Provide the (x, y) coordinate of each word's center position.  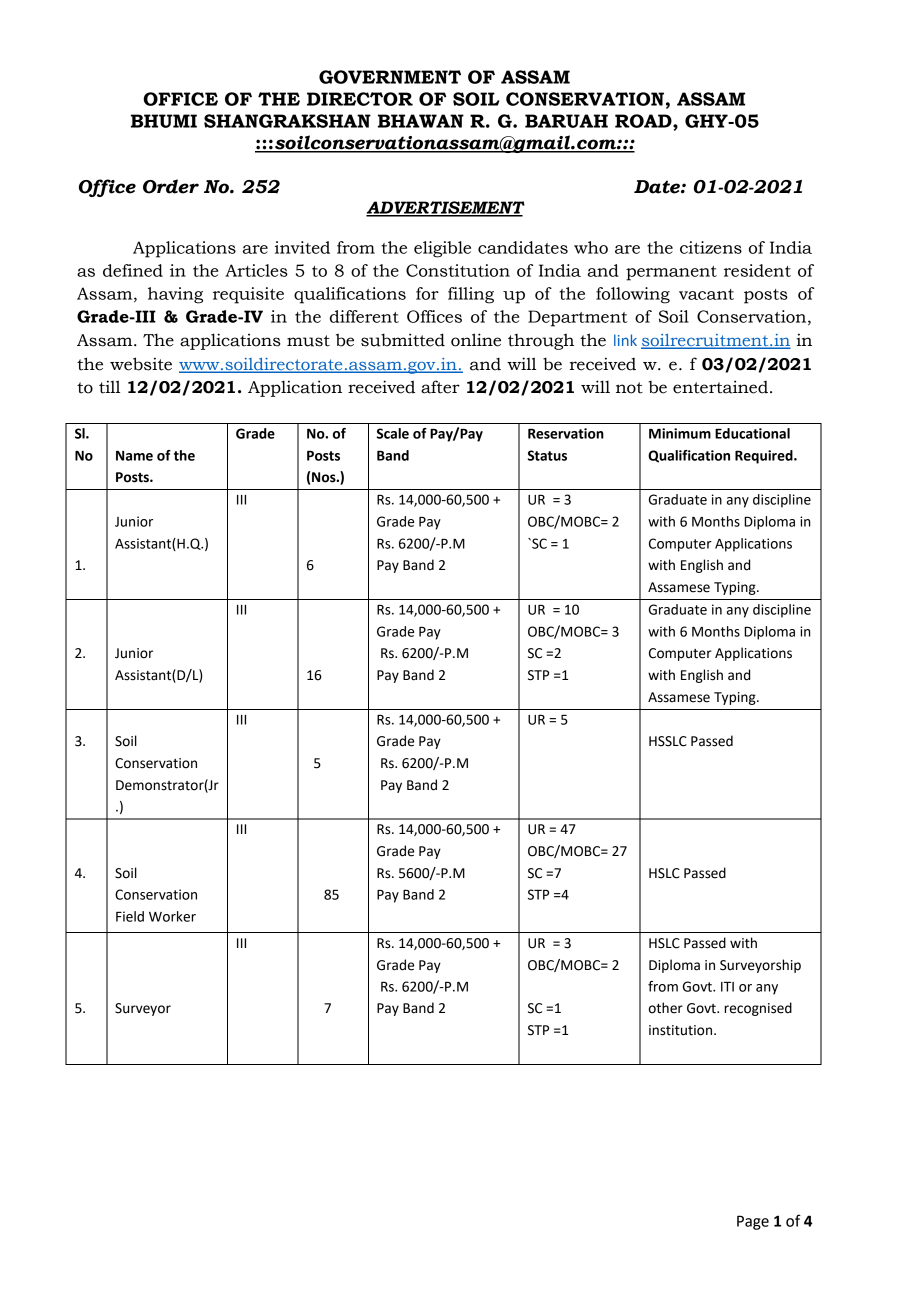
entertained (720, 387)
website (141, 364)
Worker (172, 916)
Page (753, 1222)
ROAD (644, 121)
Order (171, 186)
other (666, 1008)
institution (680, 1030)
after (440, 387)
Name (134, 456)
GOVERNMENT (390, 77)
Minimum (680, 433)
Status (547, 455)
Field (130, 916)
